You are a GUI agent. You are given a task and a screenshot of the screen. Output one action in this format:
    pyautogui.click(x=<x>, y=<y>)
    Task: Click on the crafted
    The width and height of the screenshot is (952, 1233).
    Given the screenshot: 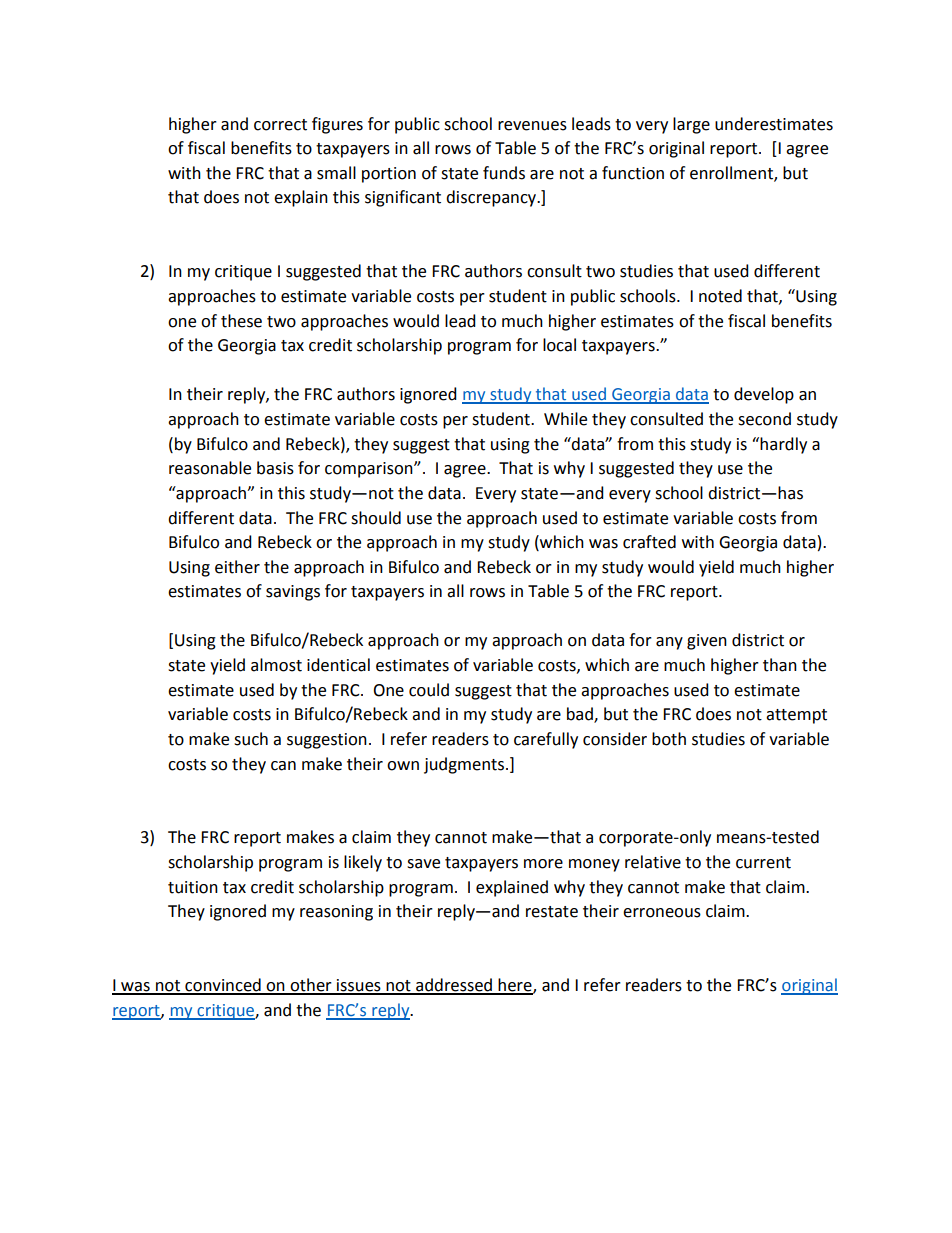 What is the action you would take?
    pyautogui.click(x=649, y=542)
